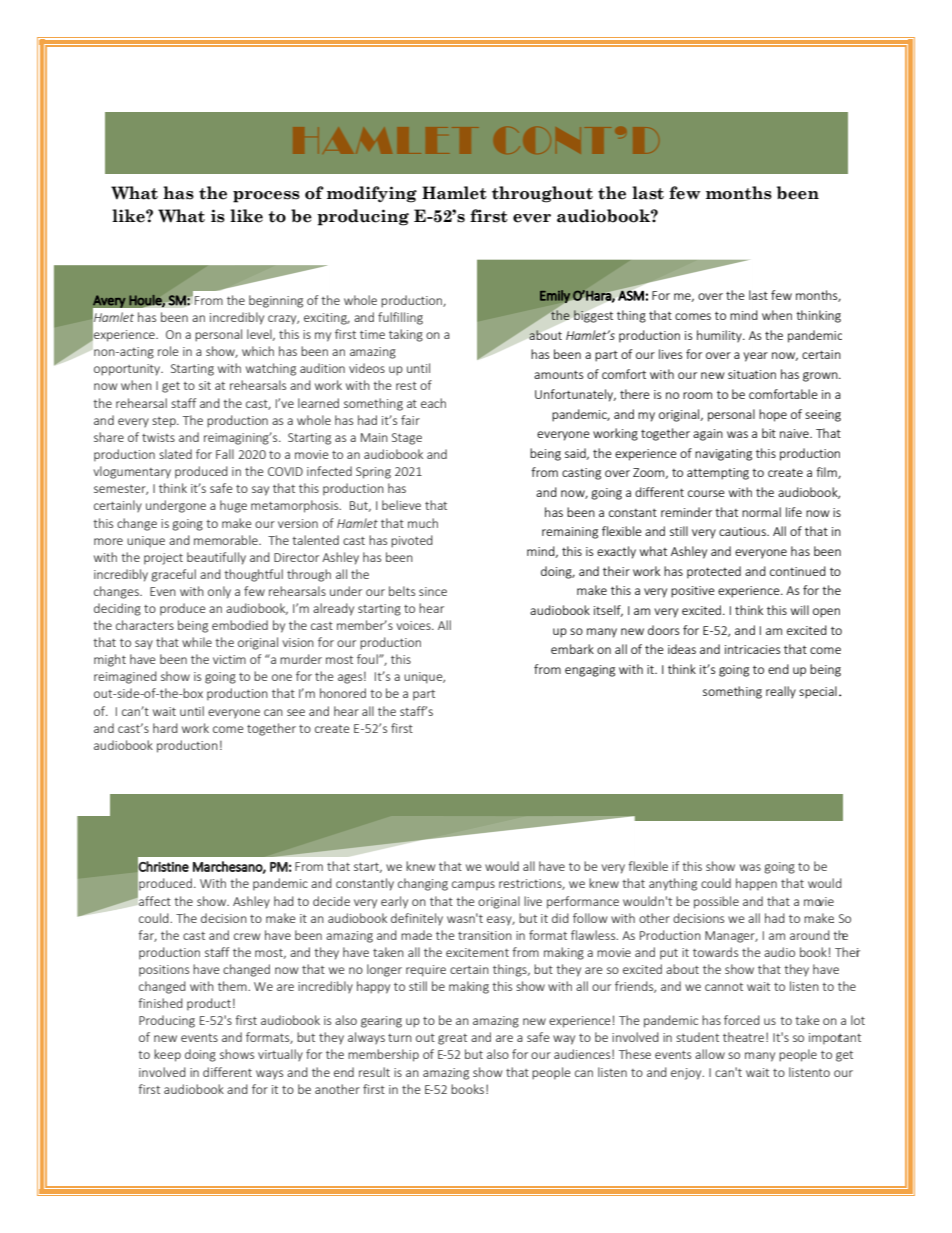  What do you see at coordinates (631, 295) in the screenshot?
I see `ASM` at bounding box center [631, 295].
